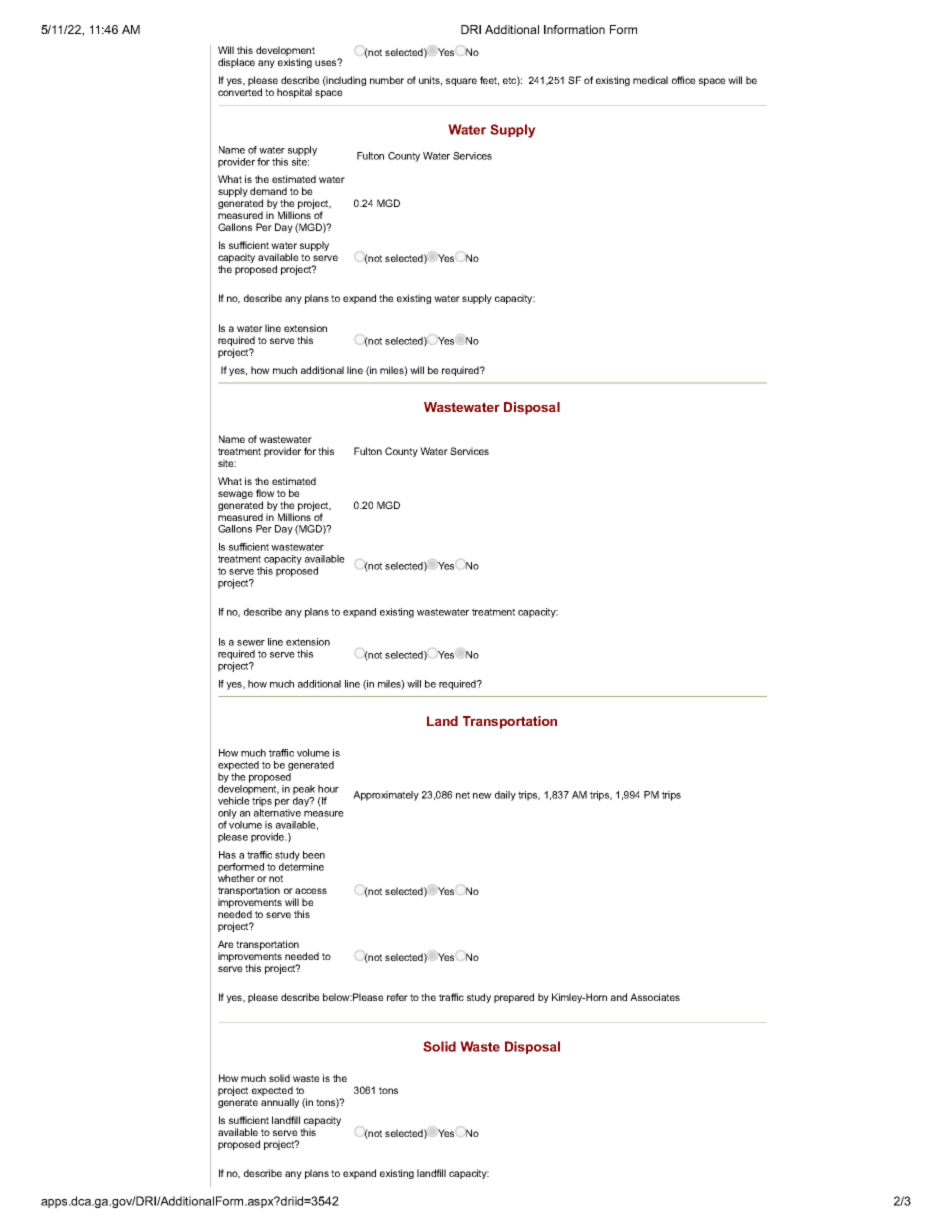 Image resolution: width=952 pixels, height=1232 pixels. Describe the element at coordinates (304, 790) in the screenshot. I see `peak` at that location.
